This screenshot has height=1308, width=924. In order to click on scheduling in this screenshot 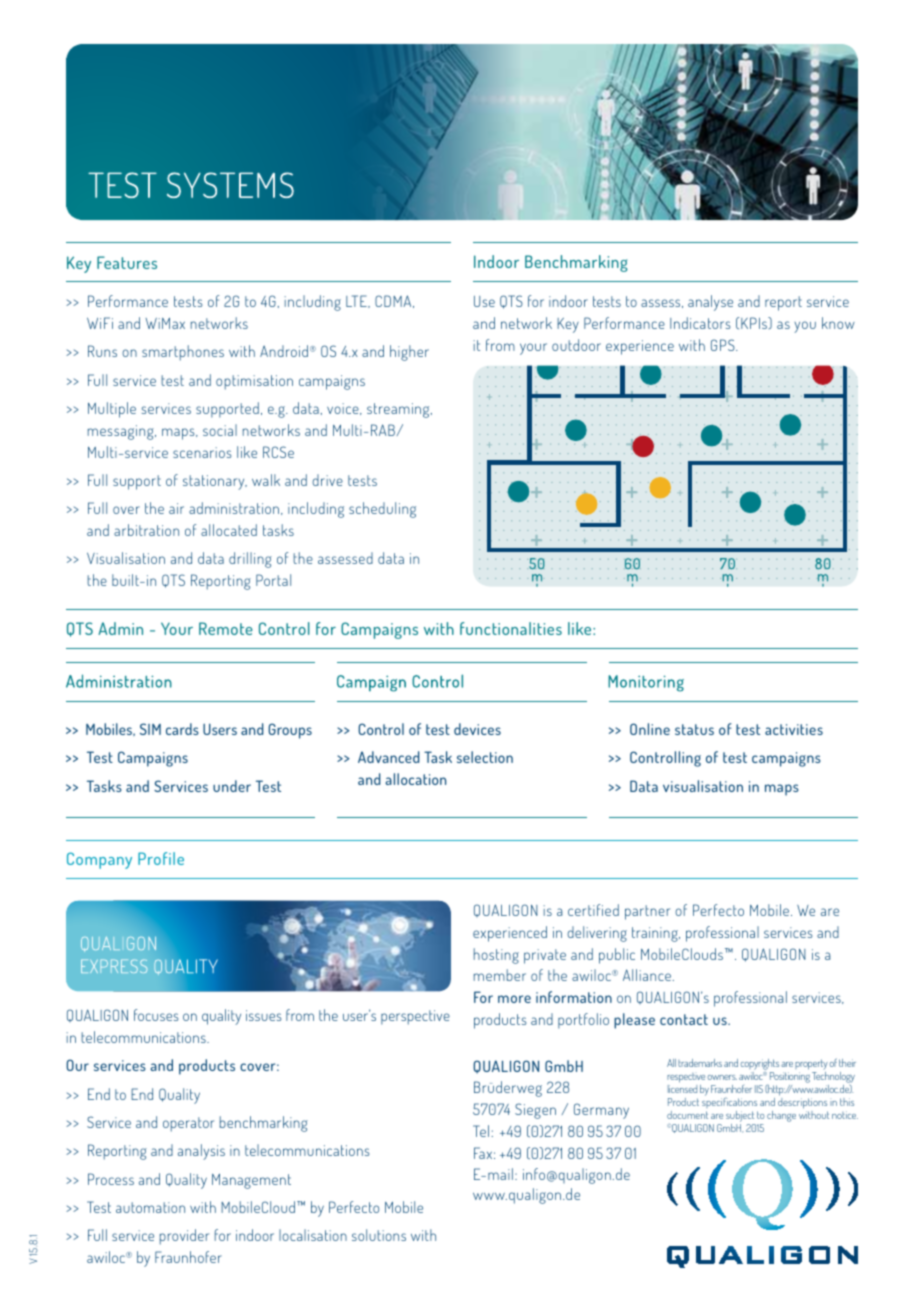, I will do `click(382, 510)`.
